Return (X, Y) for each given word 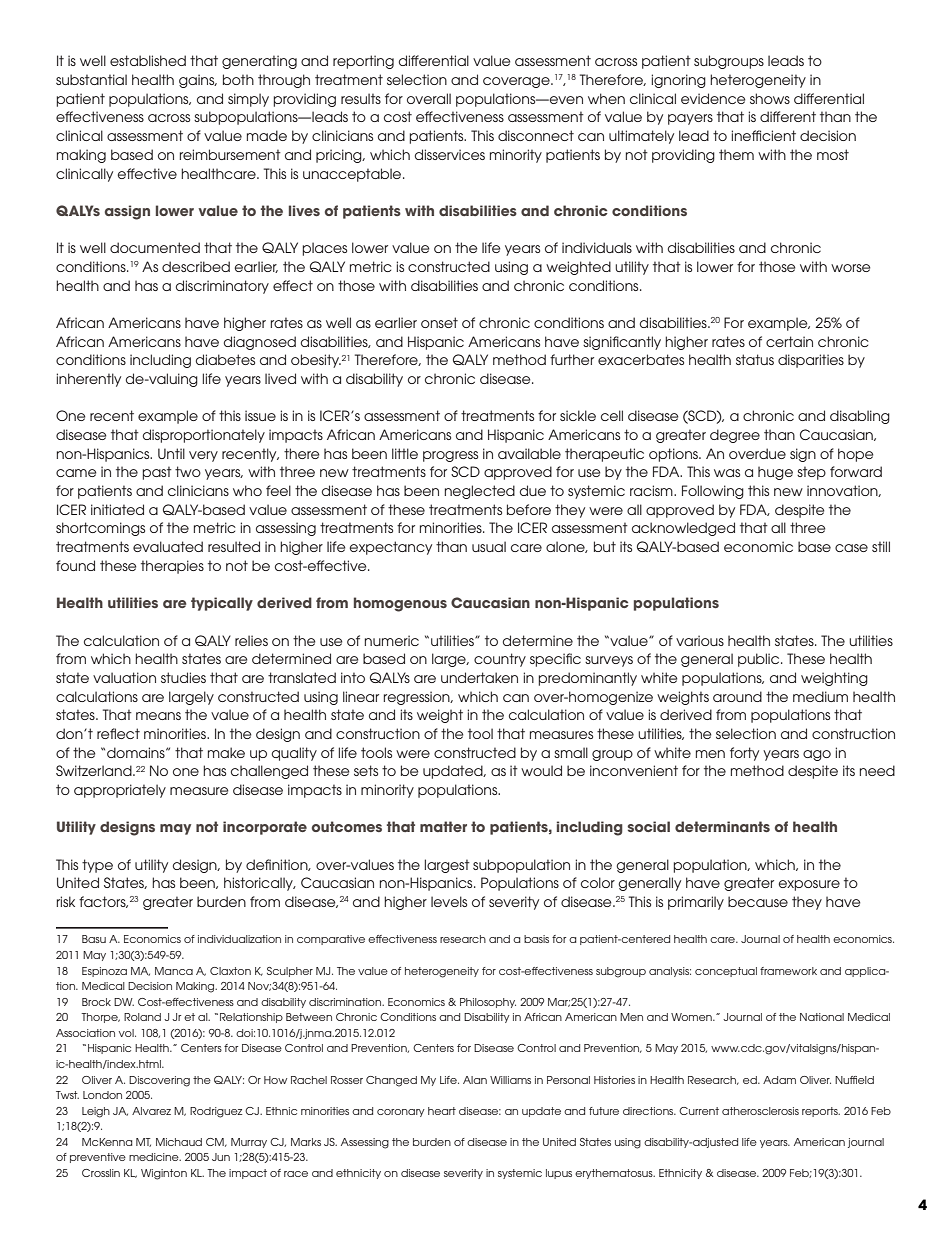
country (500, 660)
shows (770, 98)
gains (198, 81)
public (760, 660)
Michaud (179, 1142)
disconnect (536, 135)
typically (222, 604)
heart (442, 1111)
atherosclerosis (760, 1111)
